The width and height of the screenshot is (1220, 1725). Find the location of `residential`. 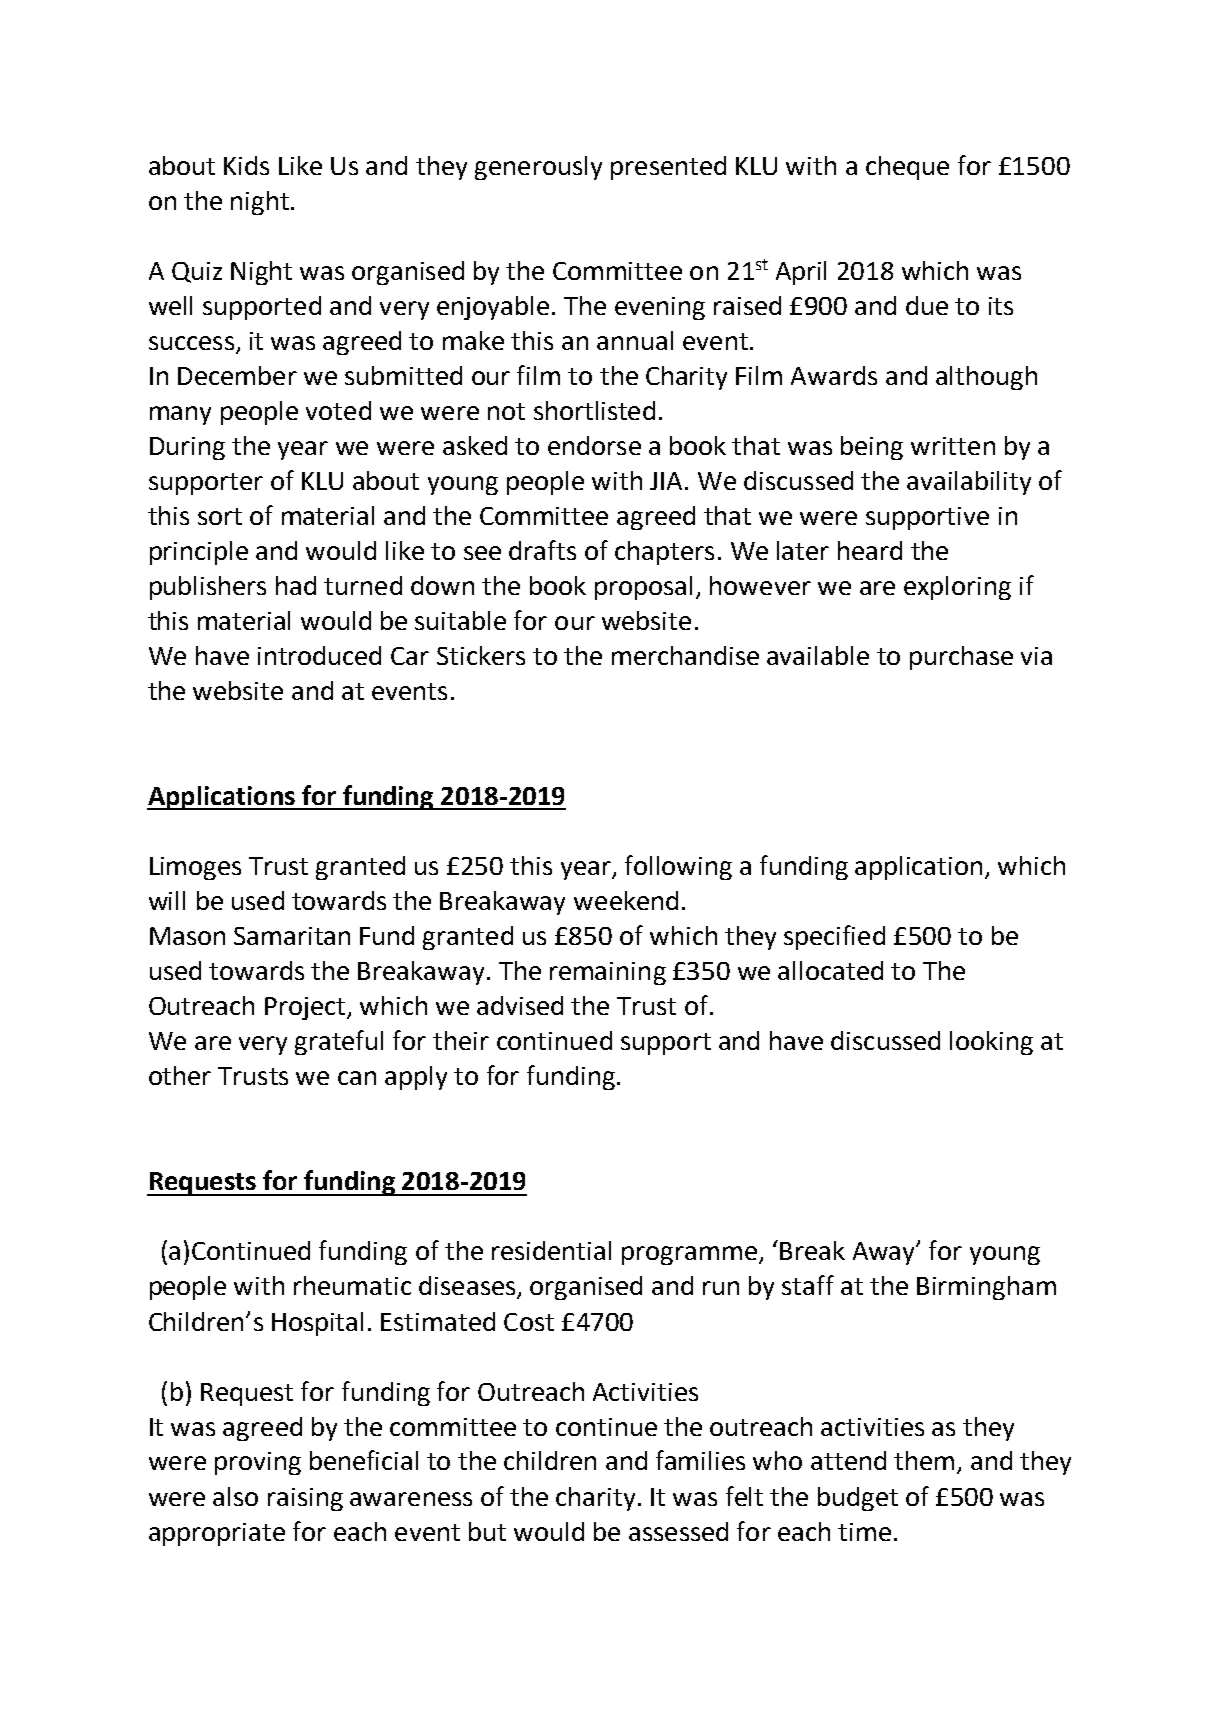

residential is located at coordinates (551, 1250).
